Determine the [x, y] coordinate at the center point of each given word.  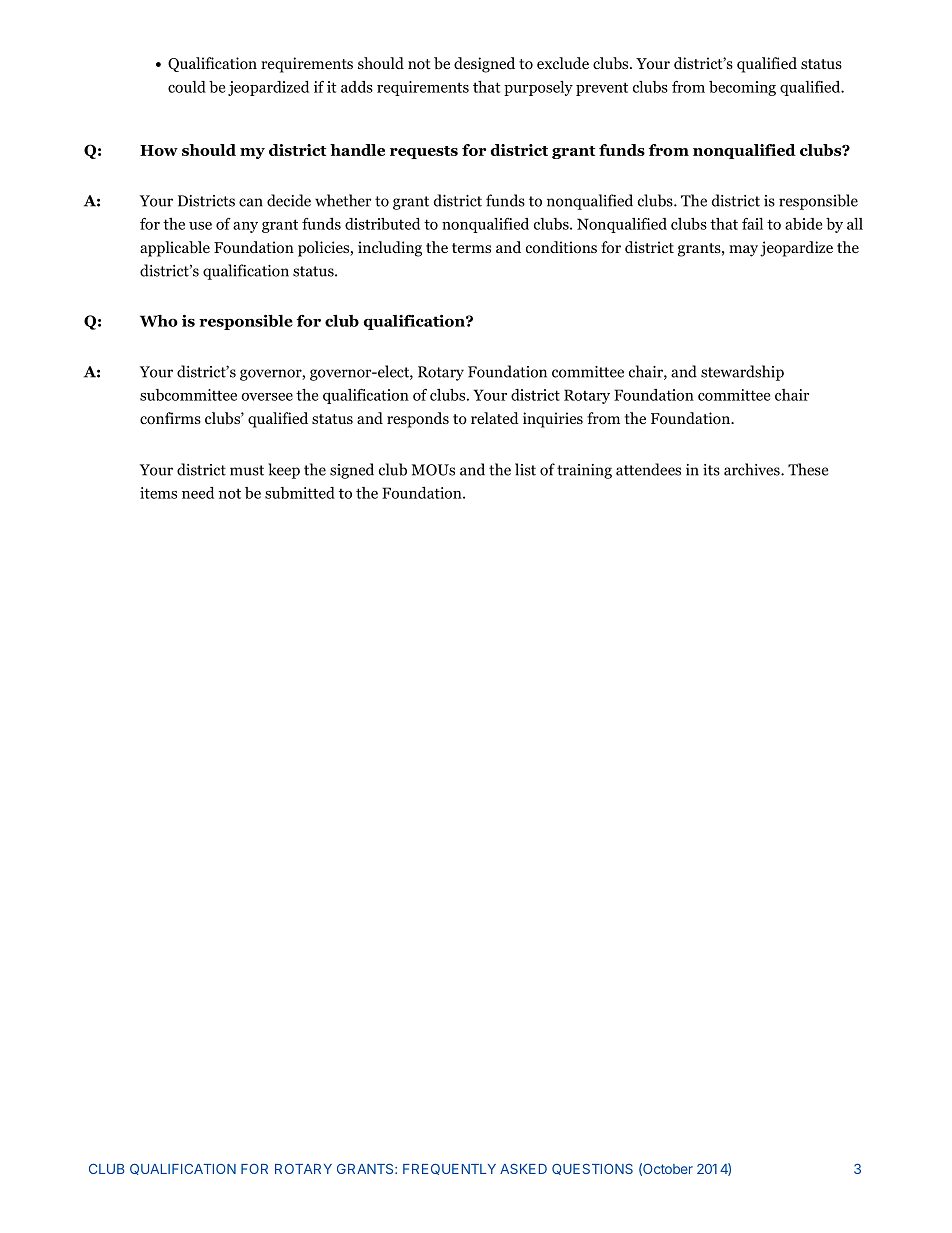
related [495, 418]
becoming [742, 88]
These [808, 469]
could [187, 87]
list [525, 469]
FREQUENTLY [449, 1169]
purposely [538, 88]
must [247, 470]
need [198, 493]
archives [753, 469]
